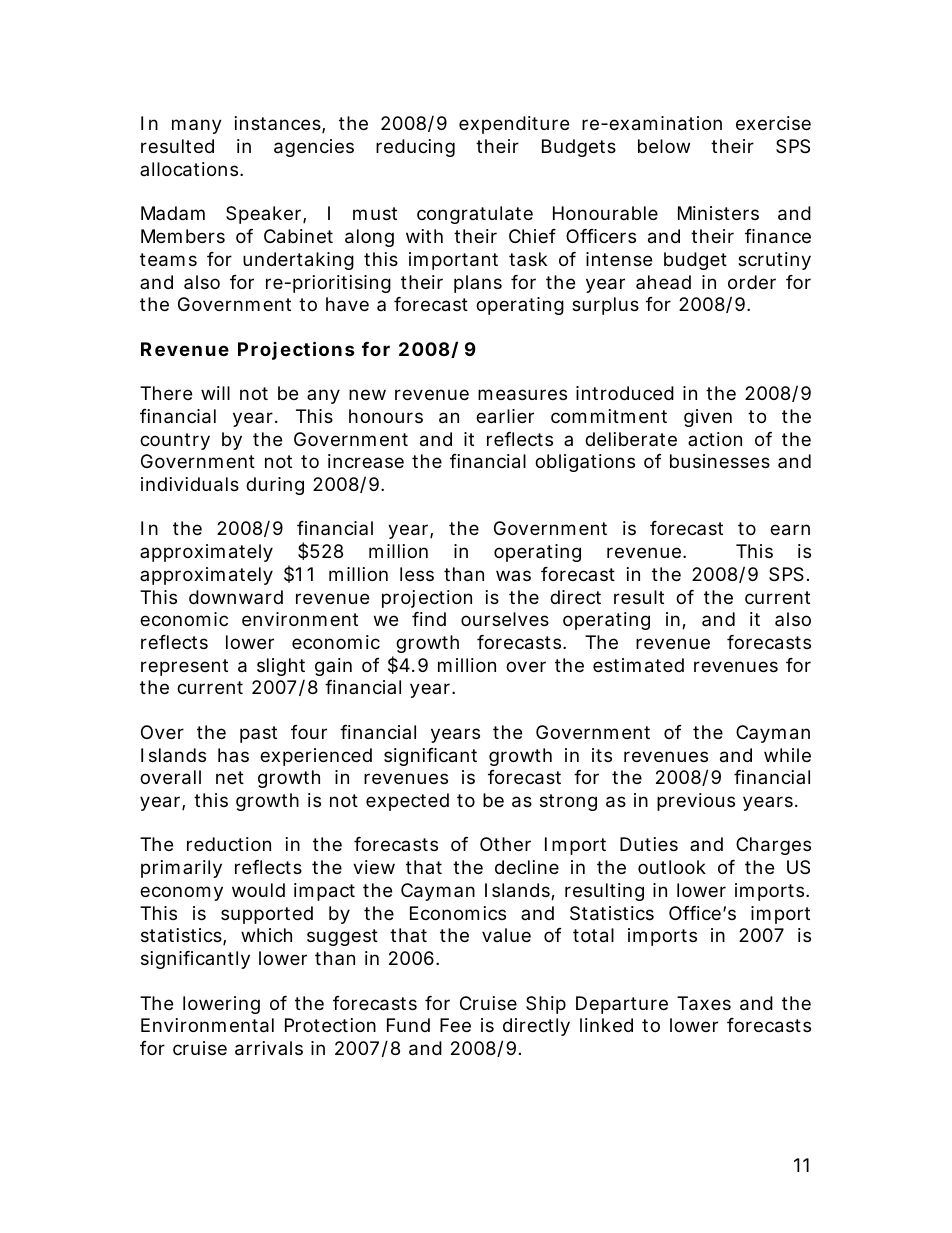  I want to click on was, so click(513, 575).
